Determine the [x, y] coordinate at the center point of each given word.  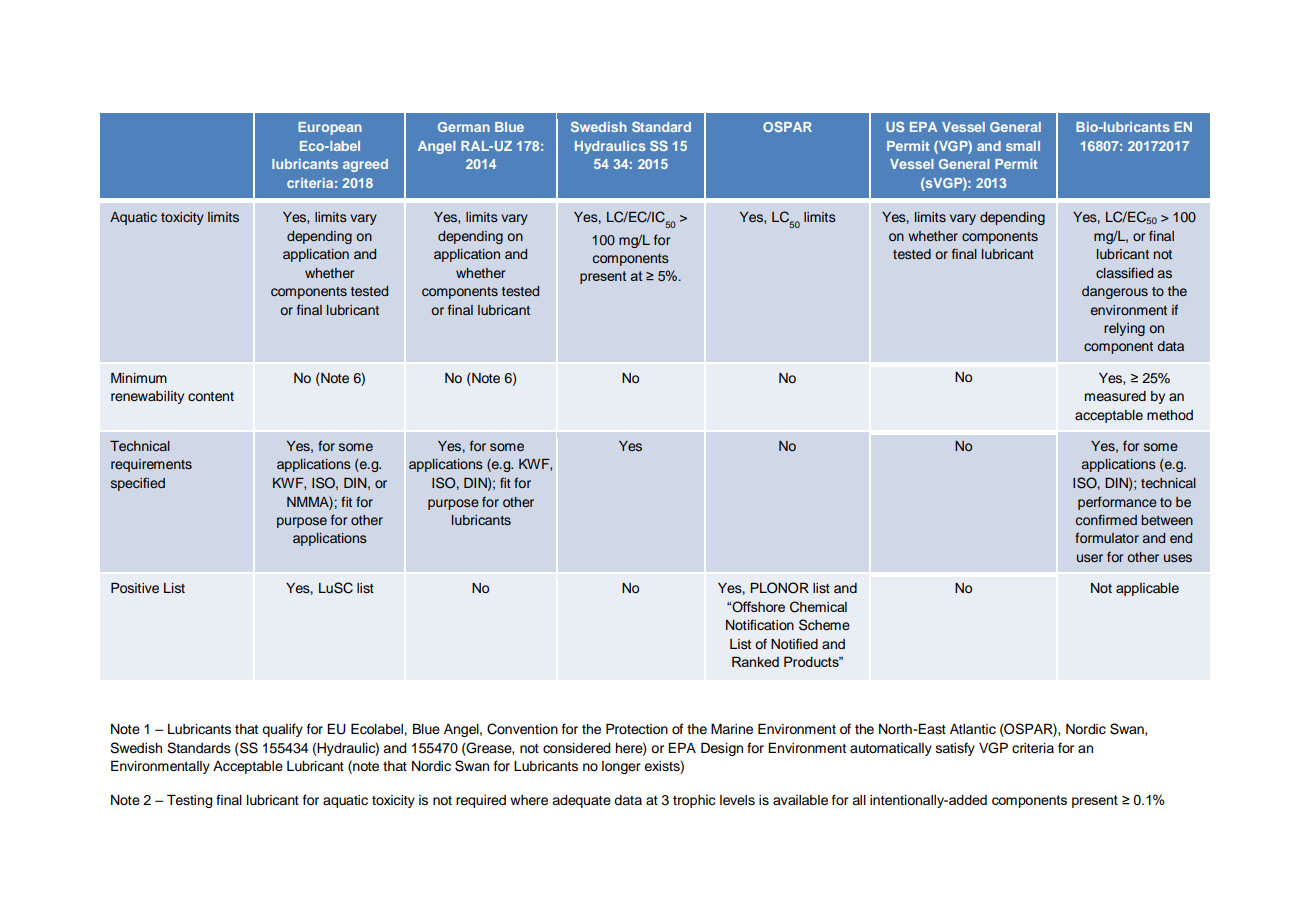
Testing [189, 801]
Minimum [139, 378]
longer [621, 767]
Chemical [818, 607]
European [330, 128]
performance [1117, 503]
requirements [151, 465]
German [464, 127]
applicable [1147, 589]
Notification [760, 624]
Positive [135, 588]
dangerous [1115, 292]
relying [1124, 329]
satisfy [955, 749]
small [1023, 146]
